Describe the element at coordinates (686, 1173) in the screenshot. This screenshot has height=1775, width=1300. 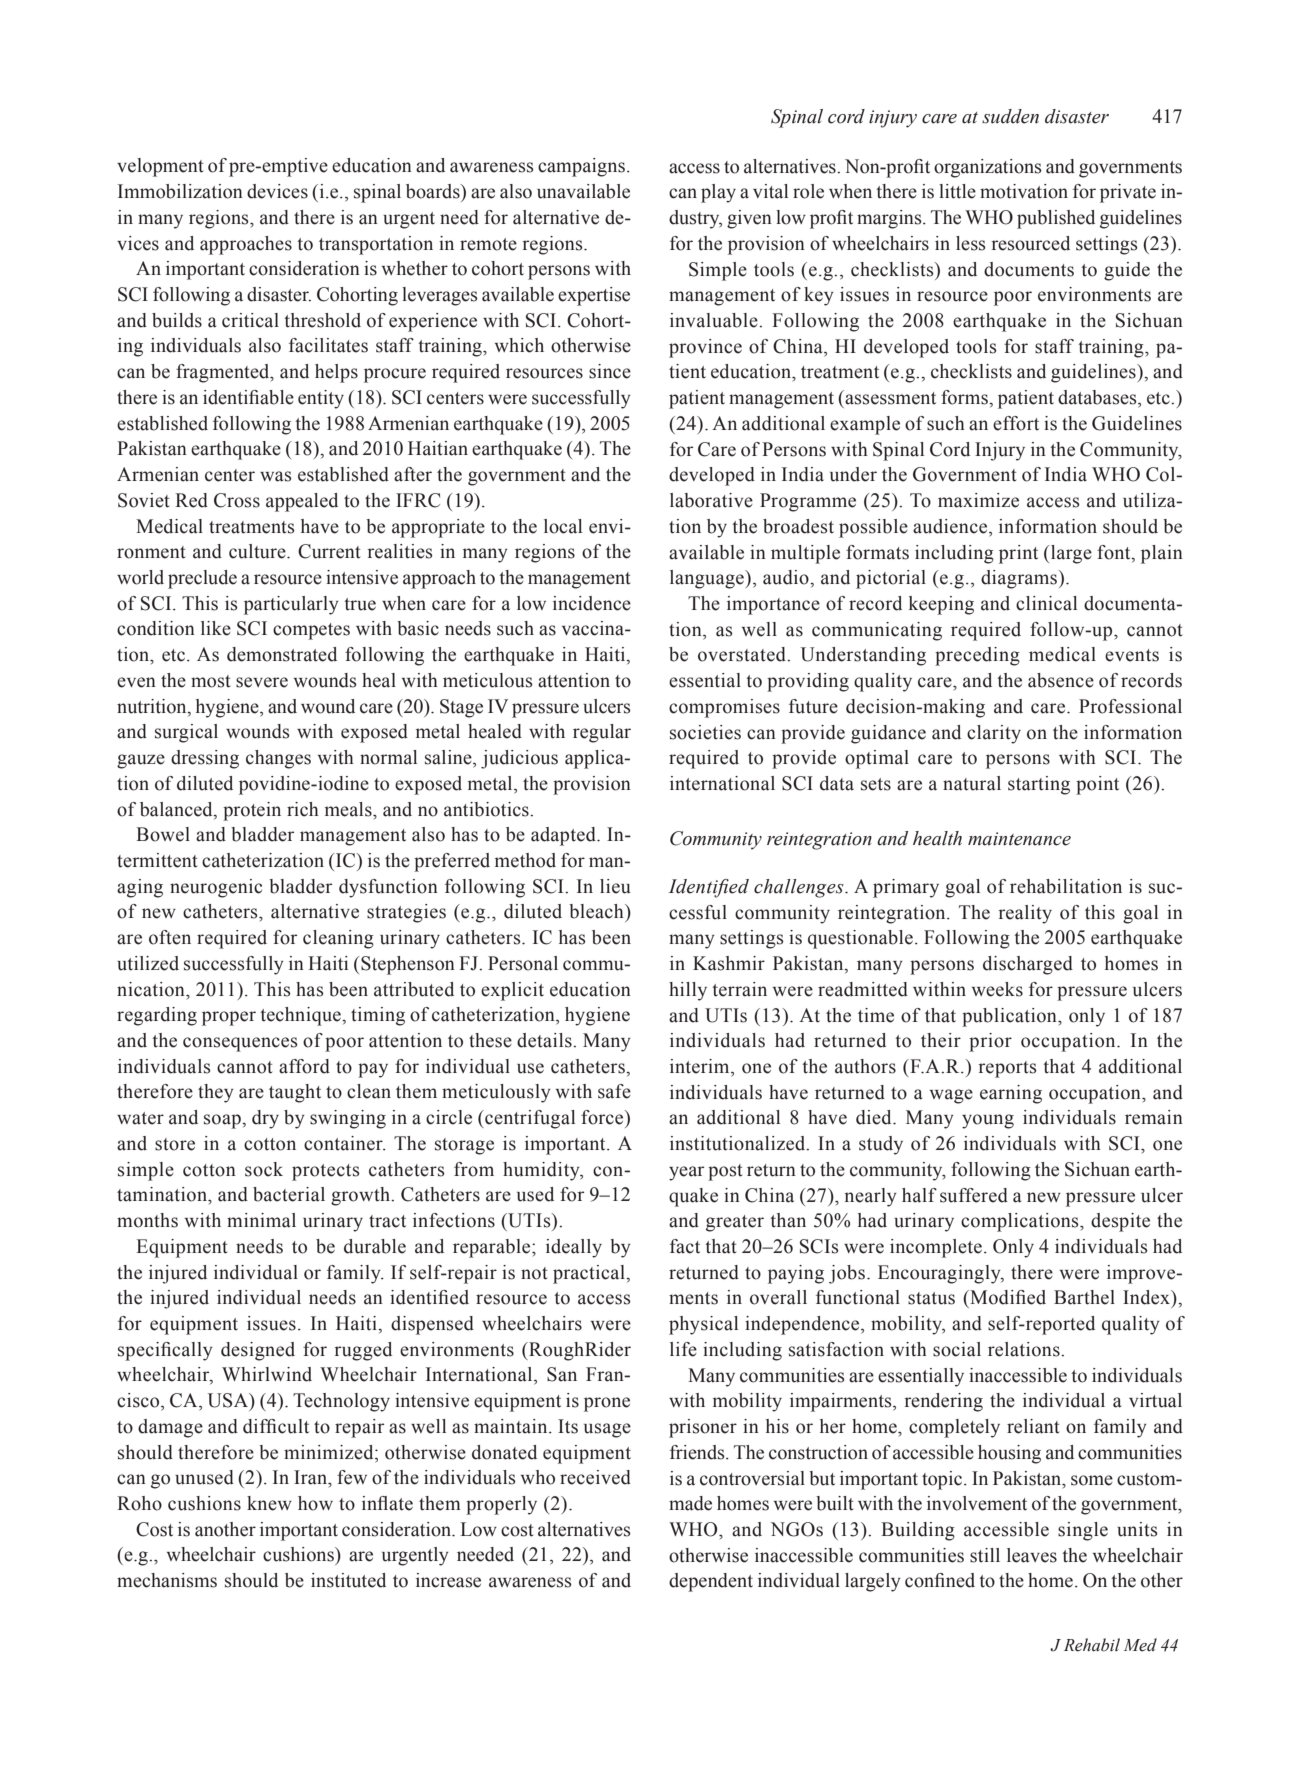
I see `year` at that location.
